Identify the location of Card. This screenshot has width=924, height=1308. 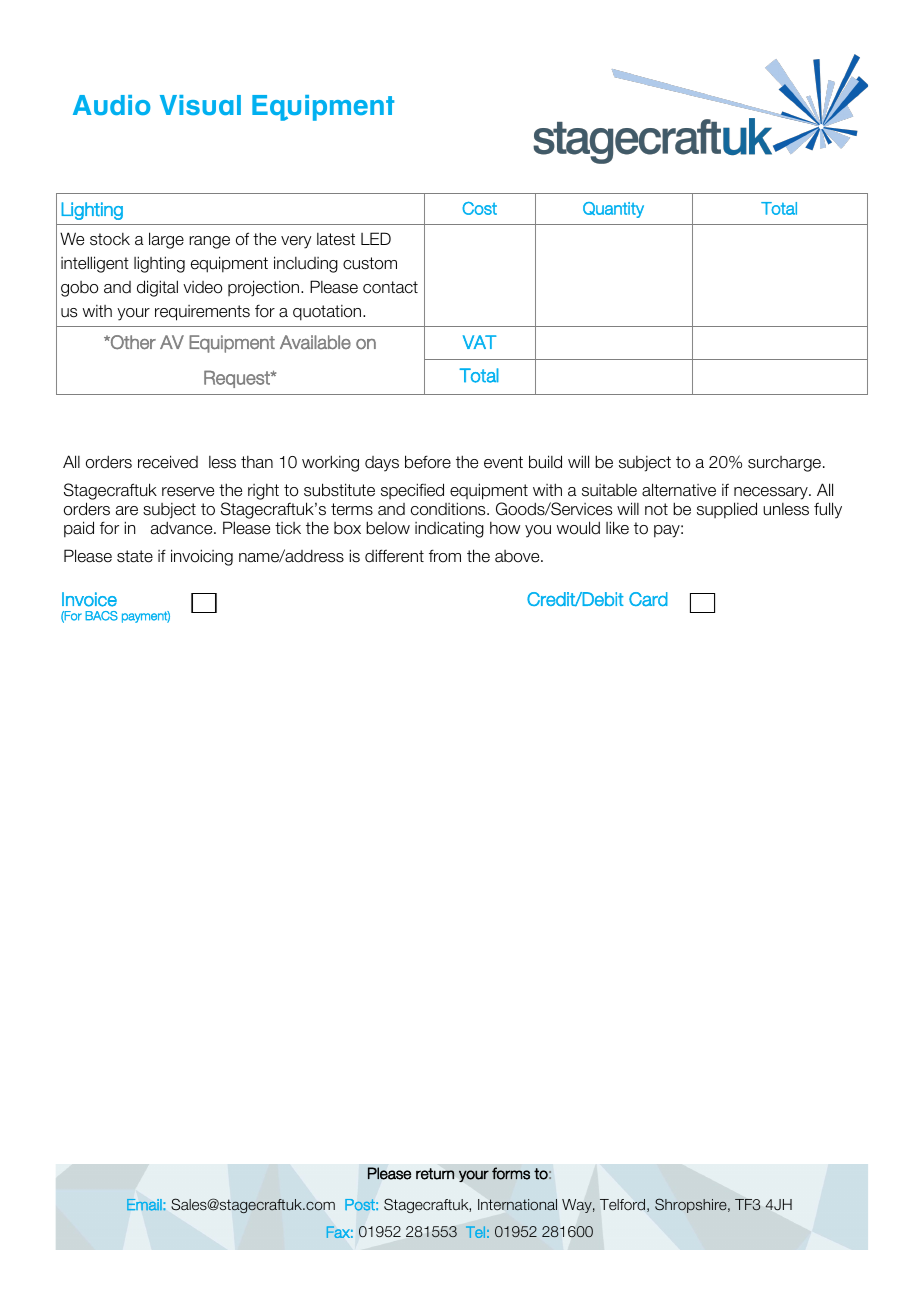
(648, 599).
